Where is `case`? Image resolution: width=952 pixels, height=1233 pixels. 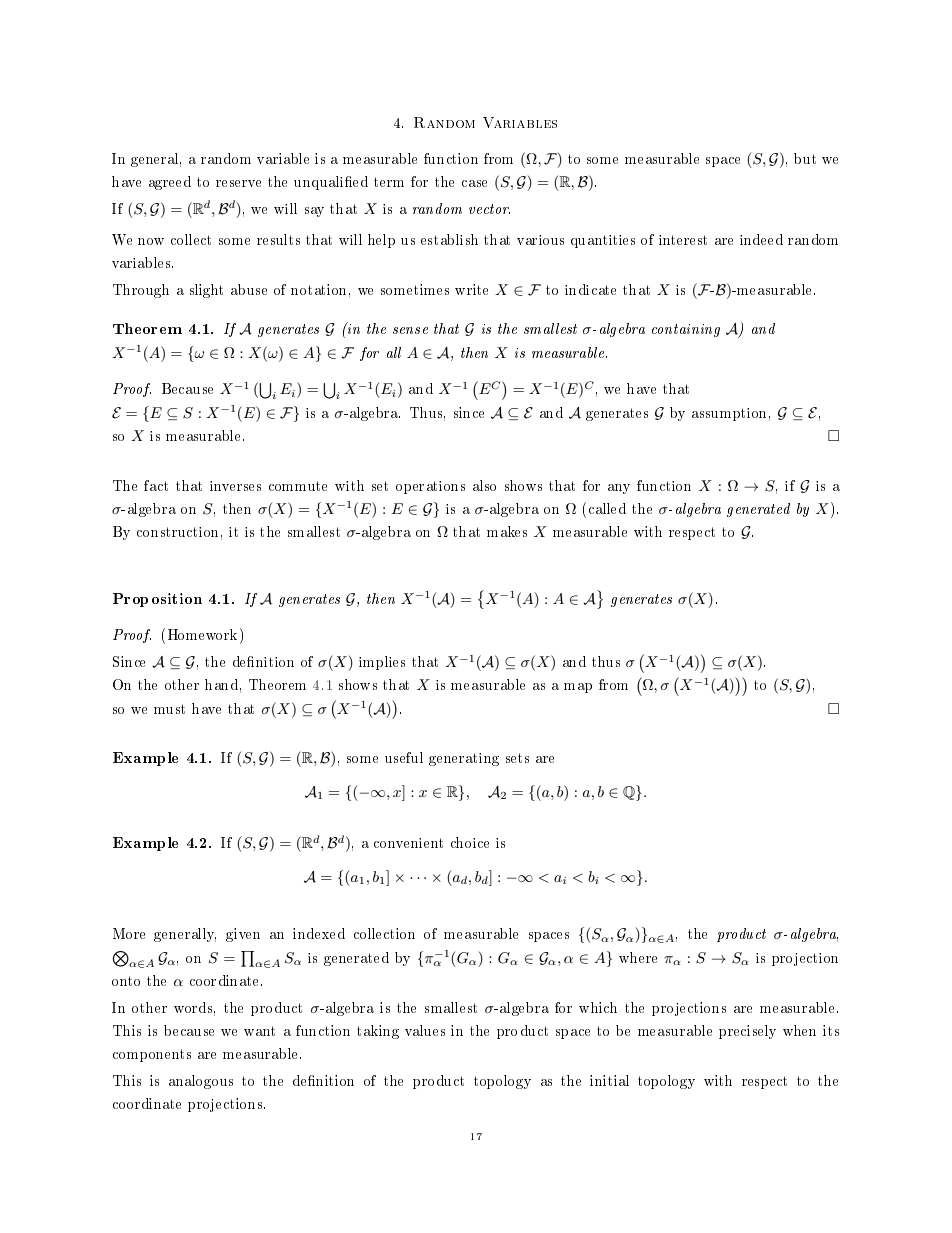 case is located at coordinates (474, 183).
